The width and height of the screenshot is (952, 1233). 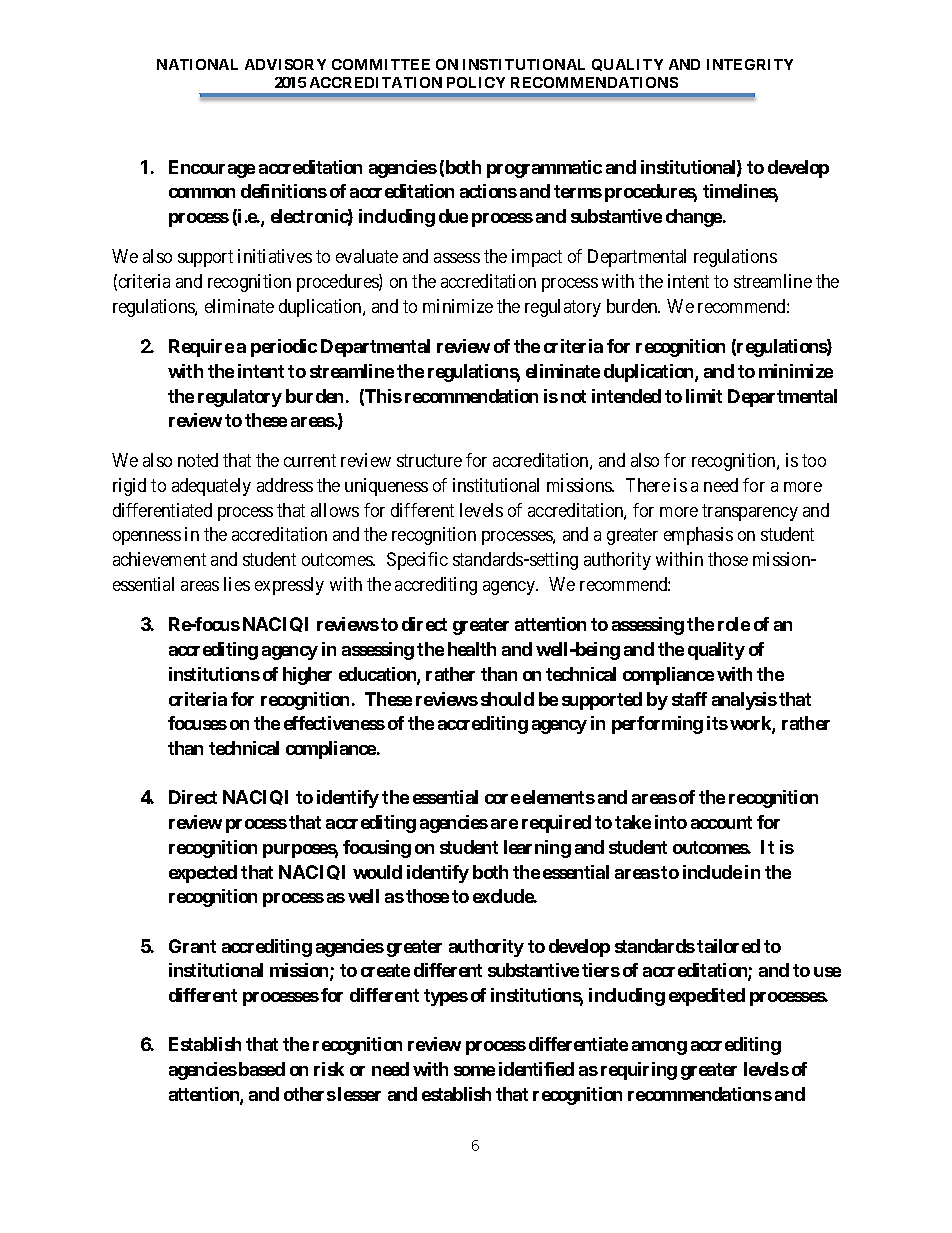 I want to click on based, so click(x=262, y=1069).
